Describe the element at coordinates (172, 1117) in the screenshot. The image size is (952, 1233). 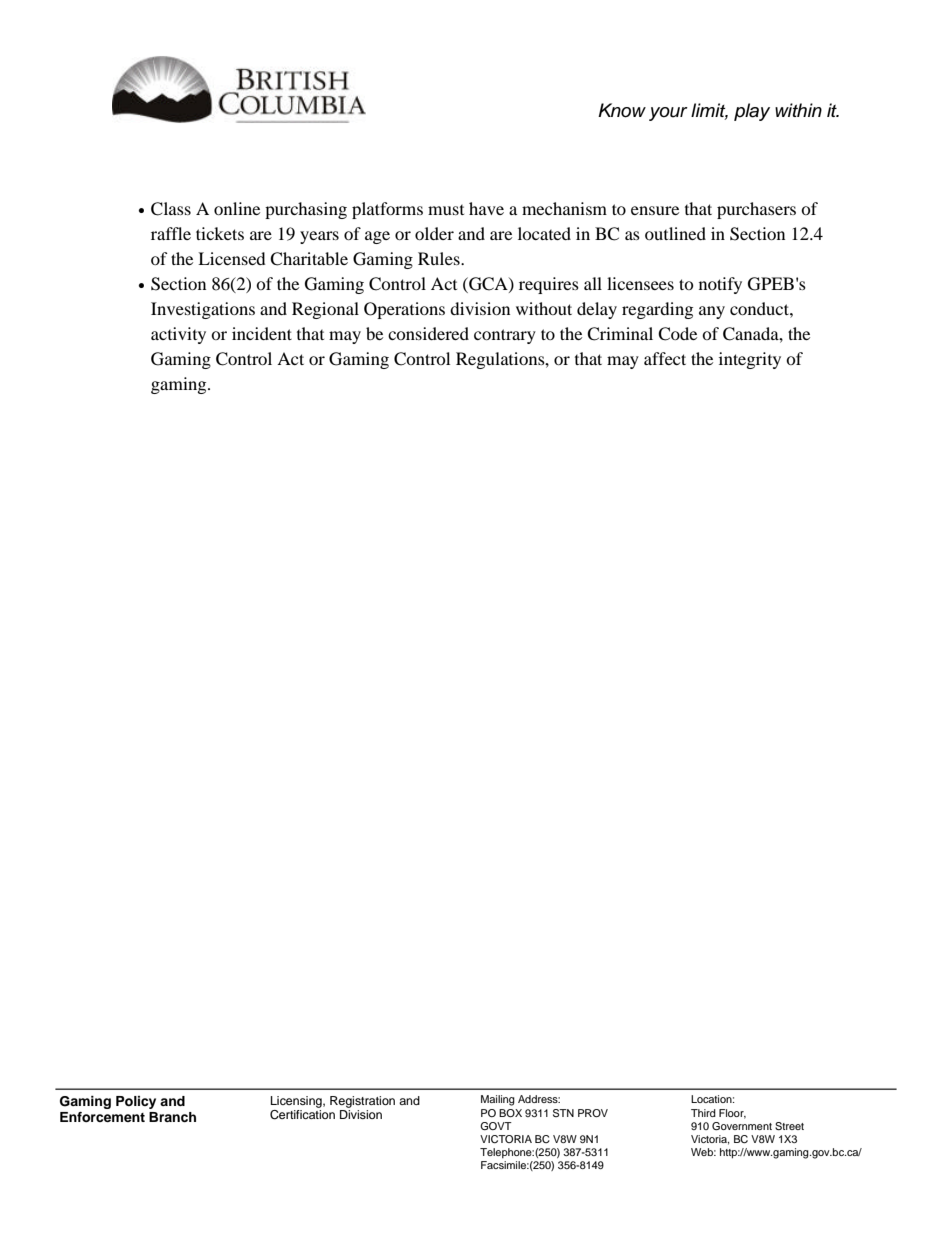
I see `Branch` at that location.
